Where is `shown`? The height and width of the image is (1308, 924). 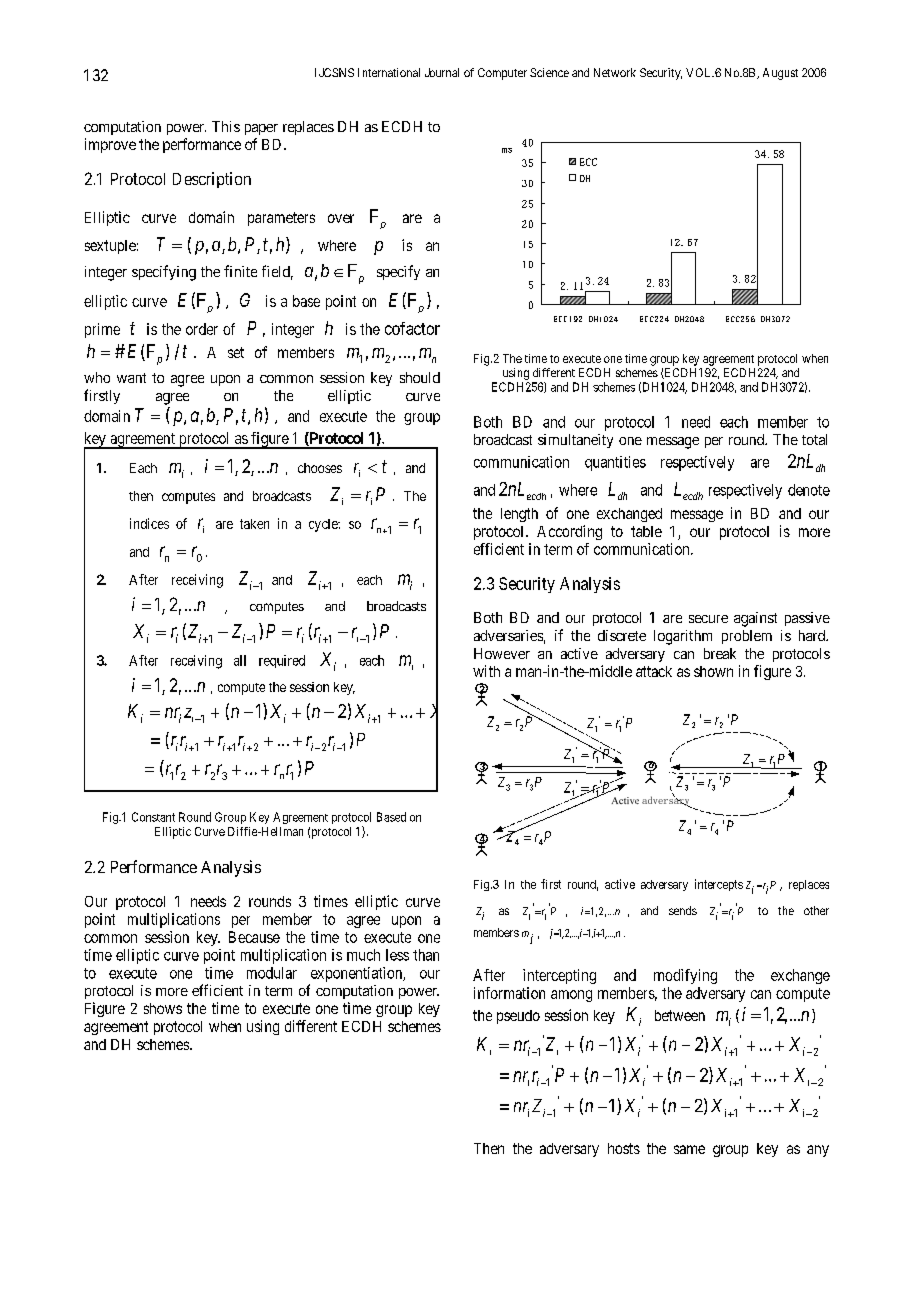 shown is located at coordinates (713, 671).
